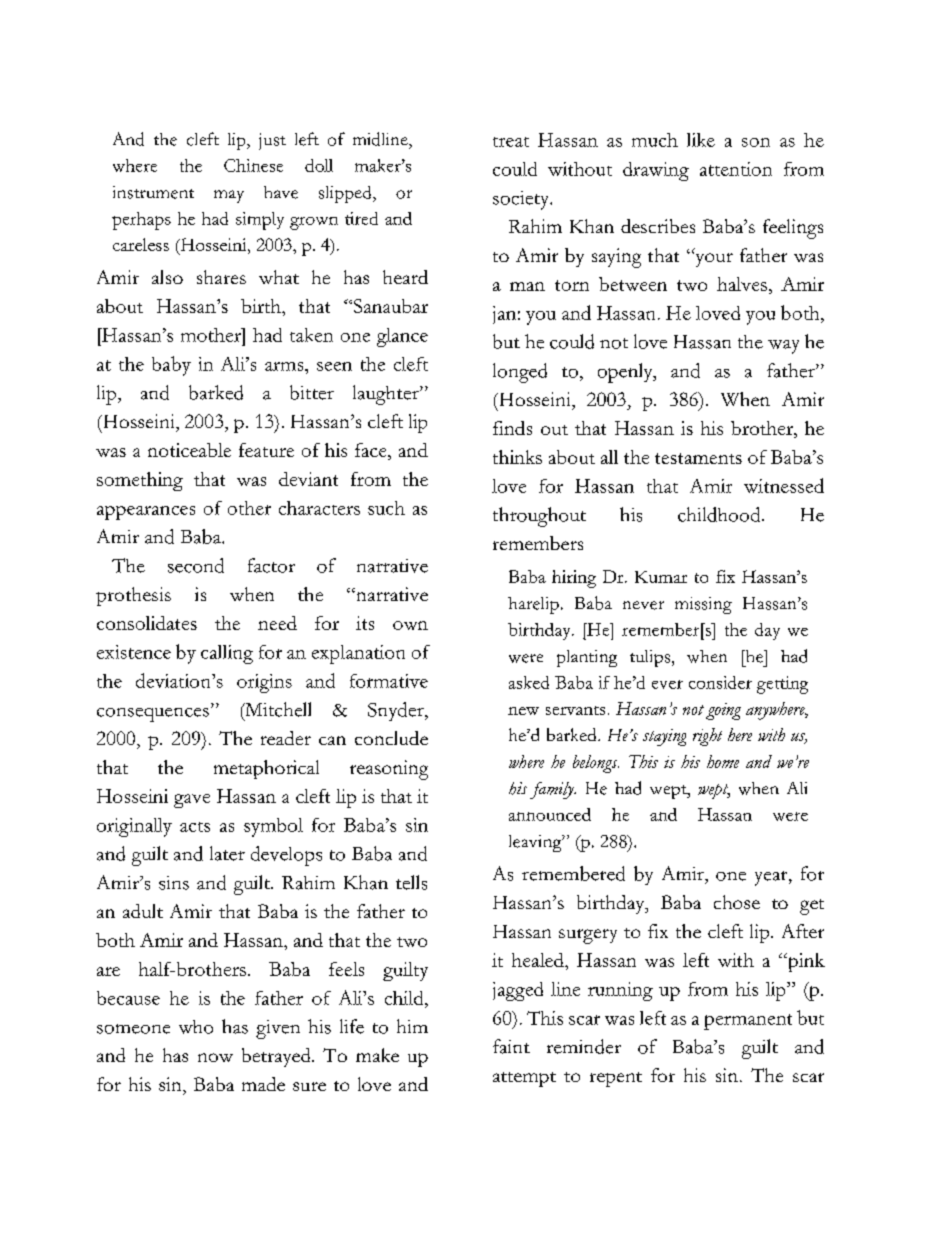 This screenshot has width=952, height=1240. What do you see at coordinates (253, 165) in the screenshot?
I see `Chinese` at bounding box center [253, 165].
